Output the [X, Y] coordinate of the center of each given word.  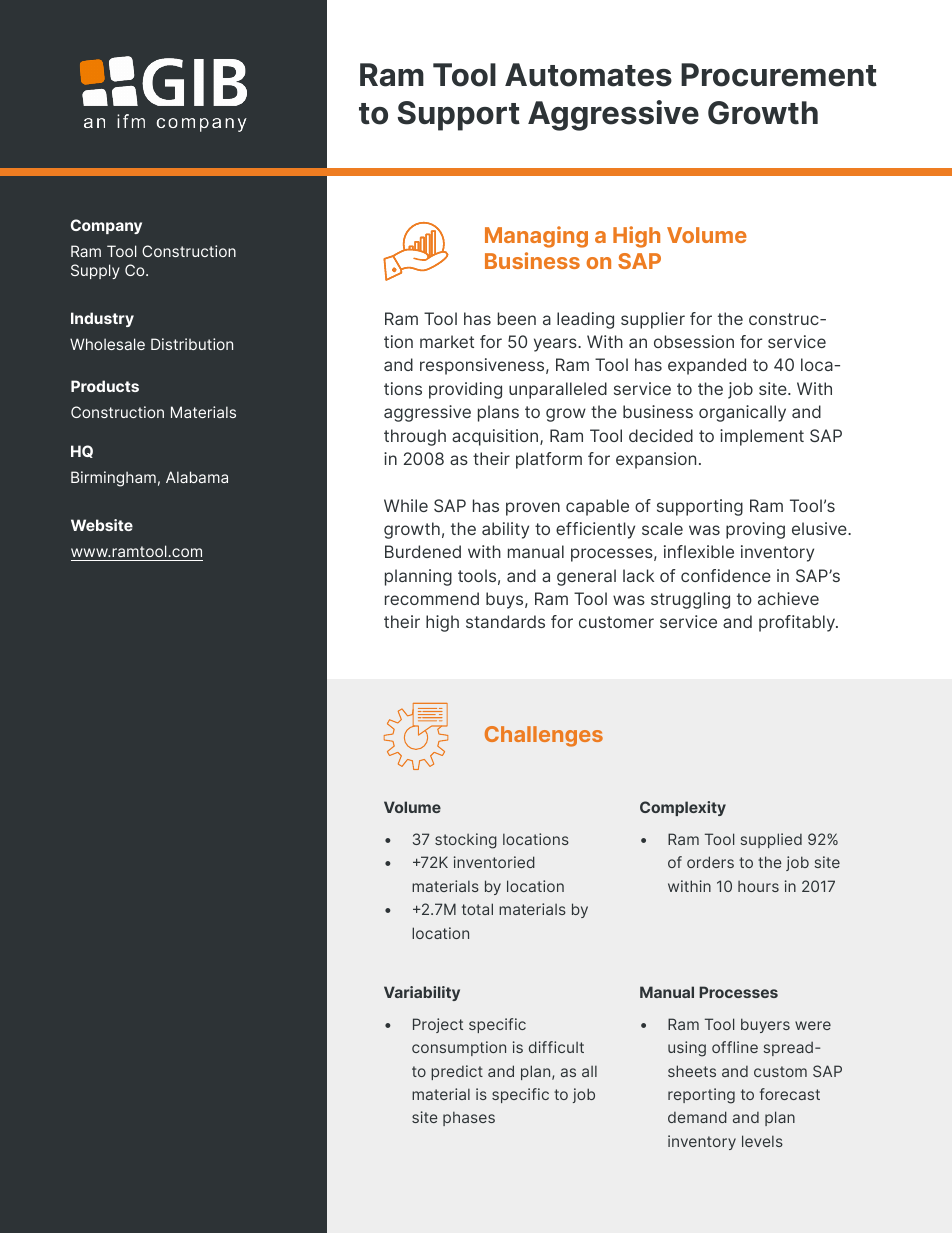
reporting [701, 1096]
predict [457, 1072]
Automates [588, 75]
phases [469, 1118]
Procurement [779, 75]
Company [106, 226]
